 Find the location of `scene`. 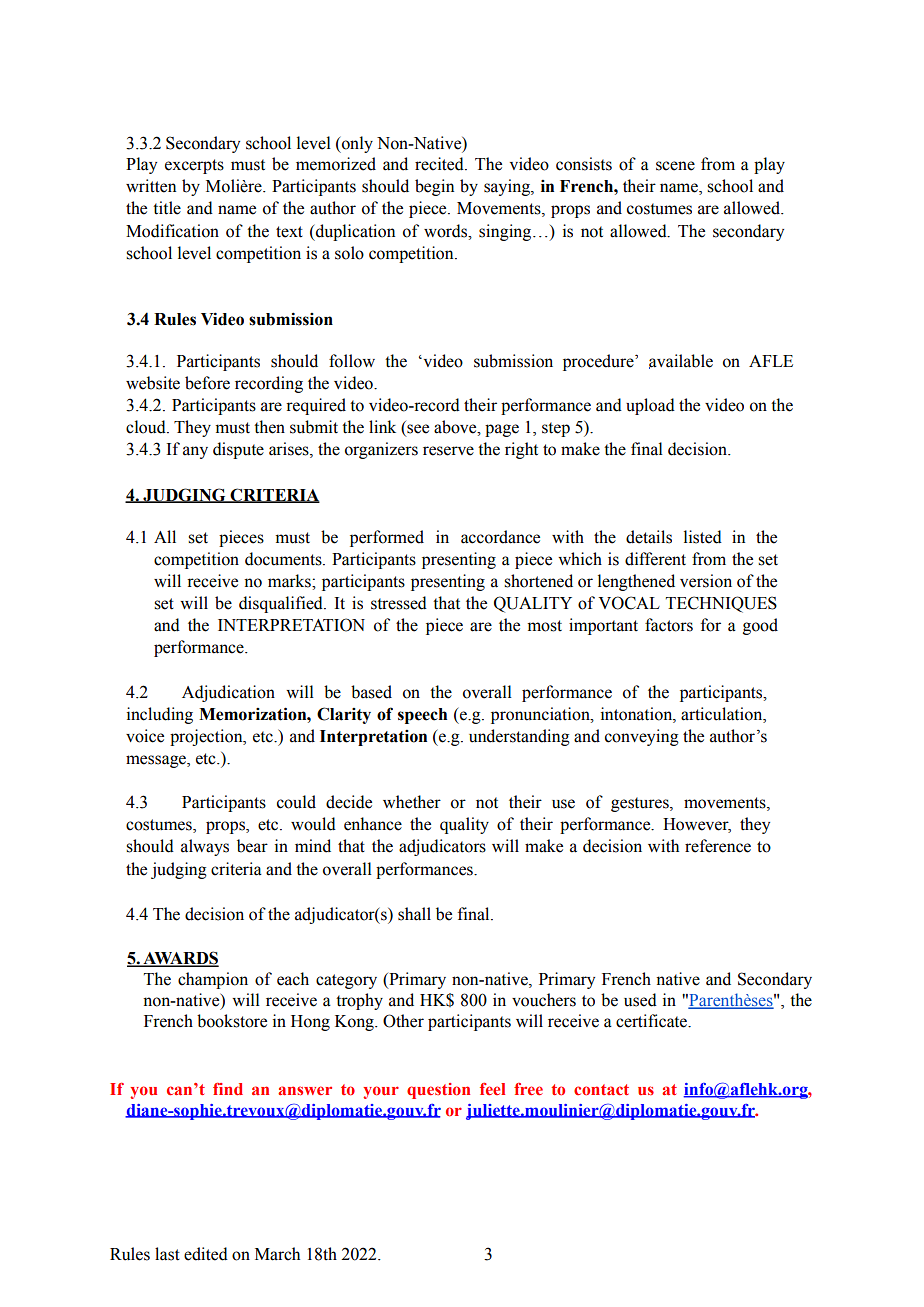

scene is located at coordinates (675, 166).
